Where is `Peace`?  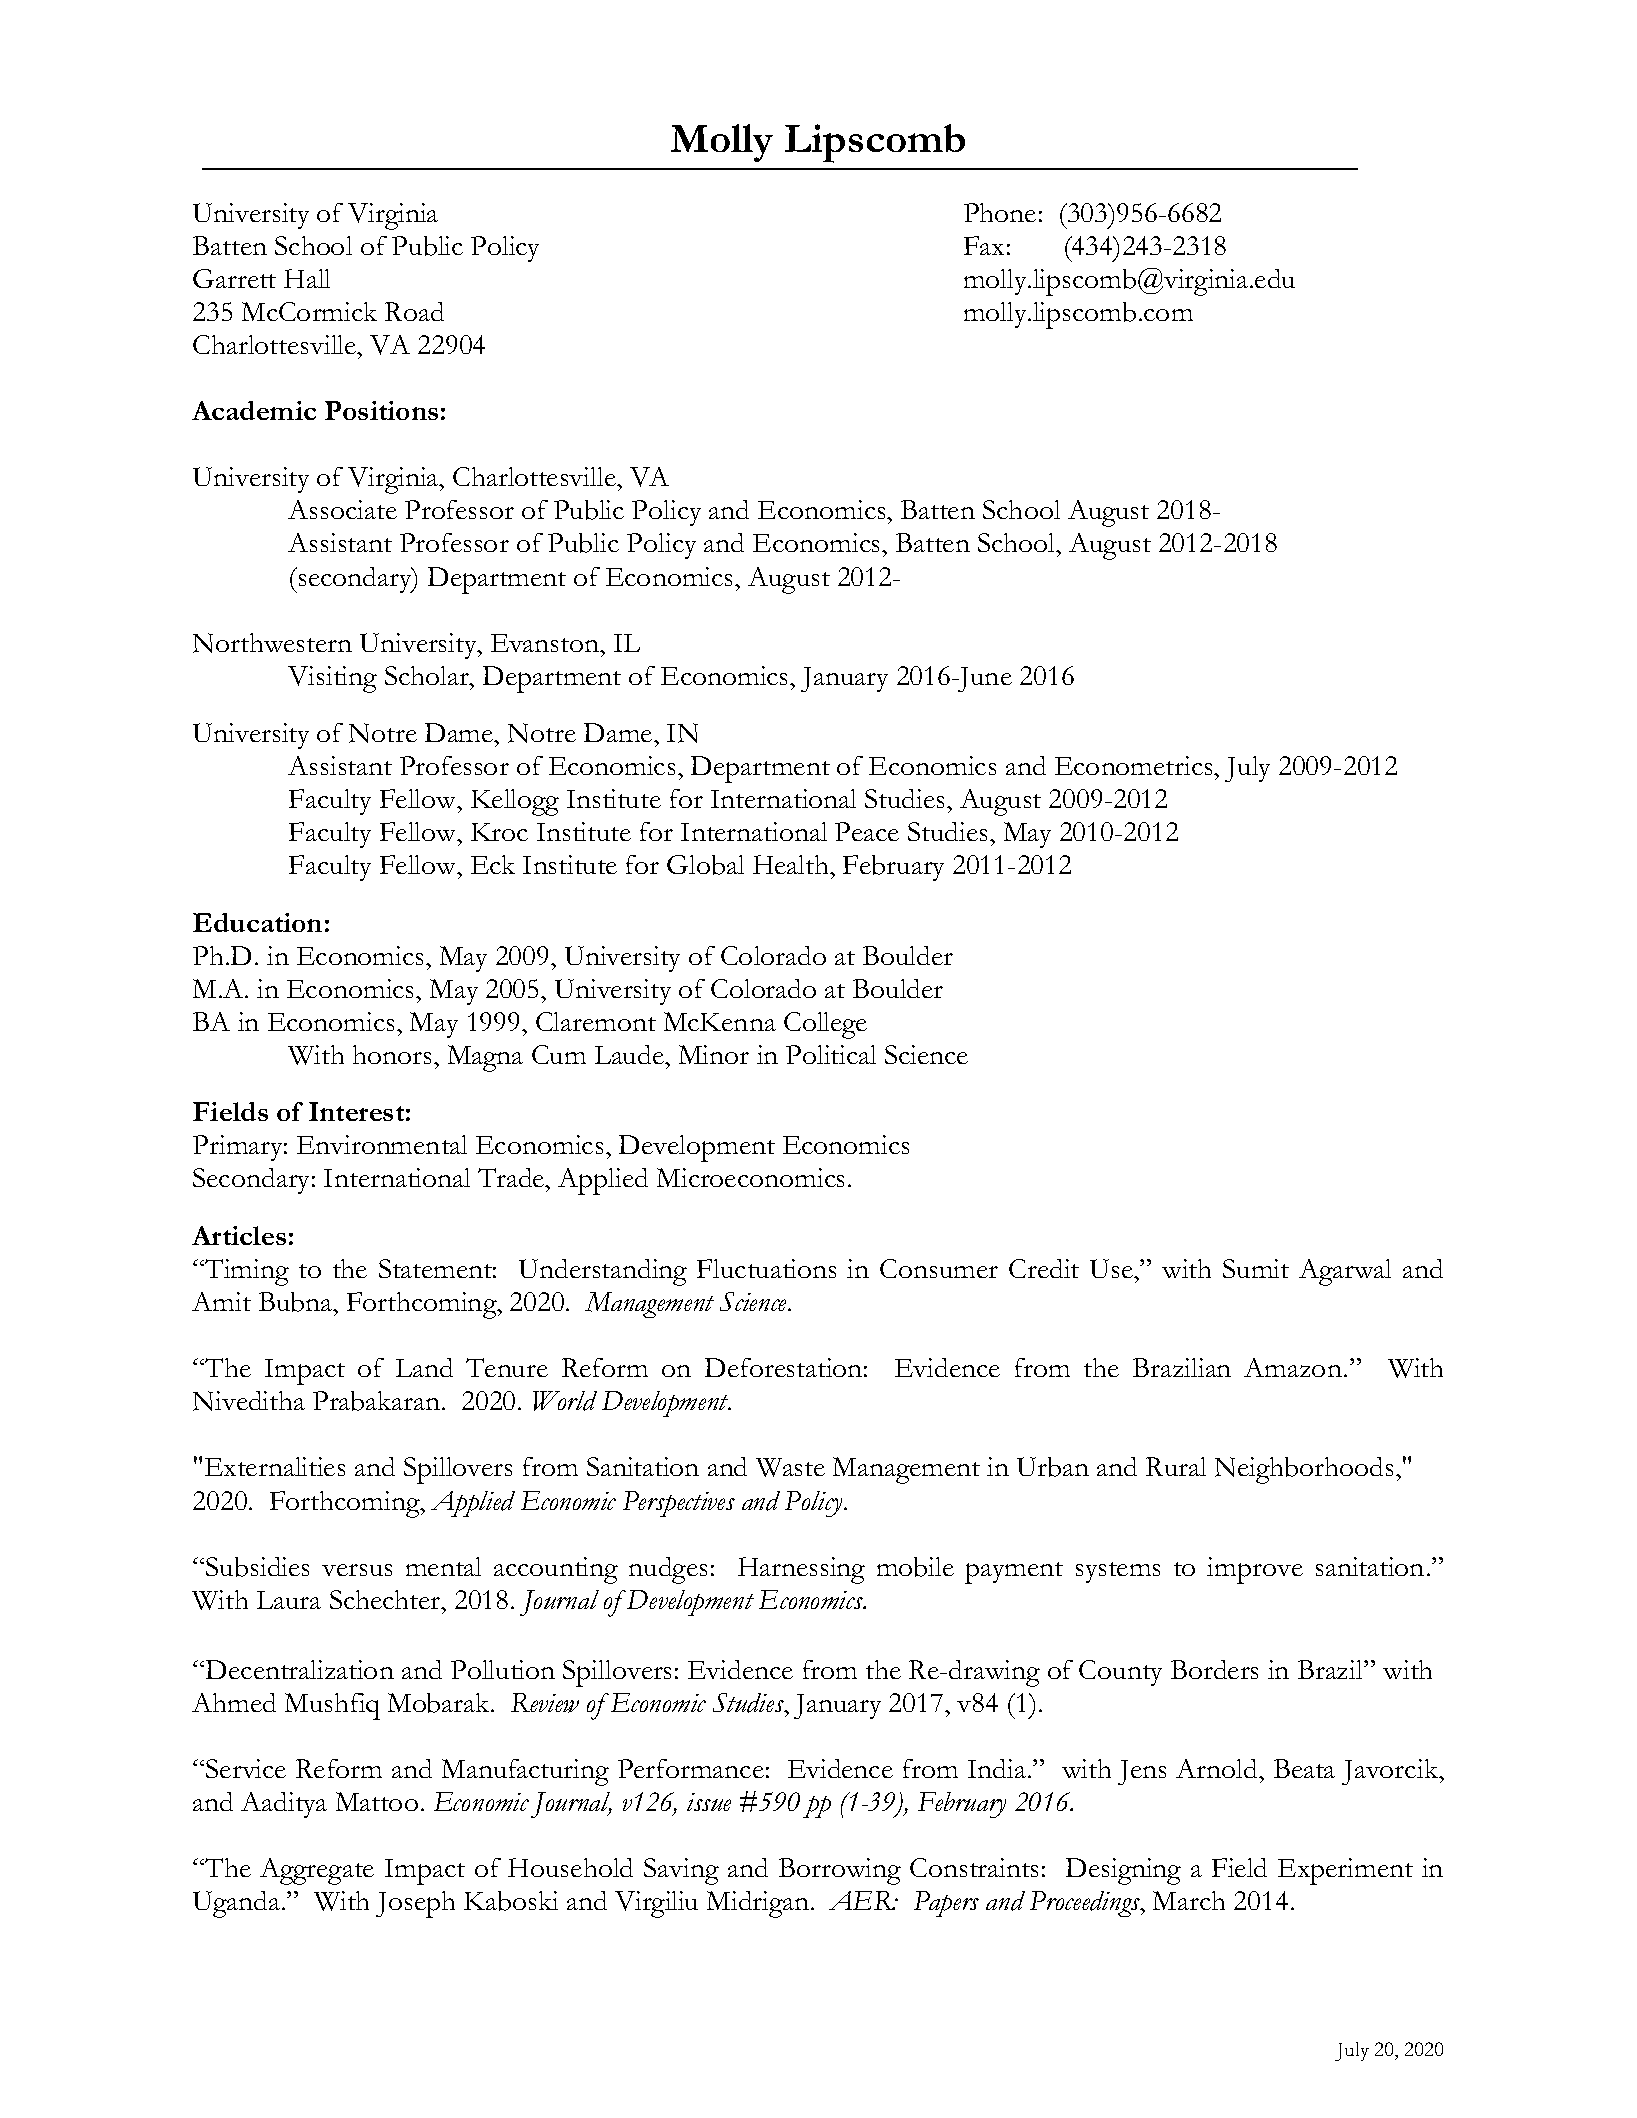
Peace is located at coordinates (867, 831).
